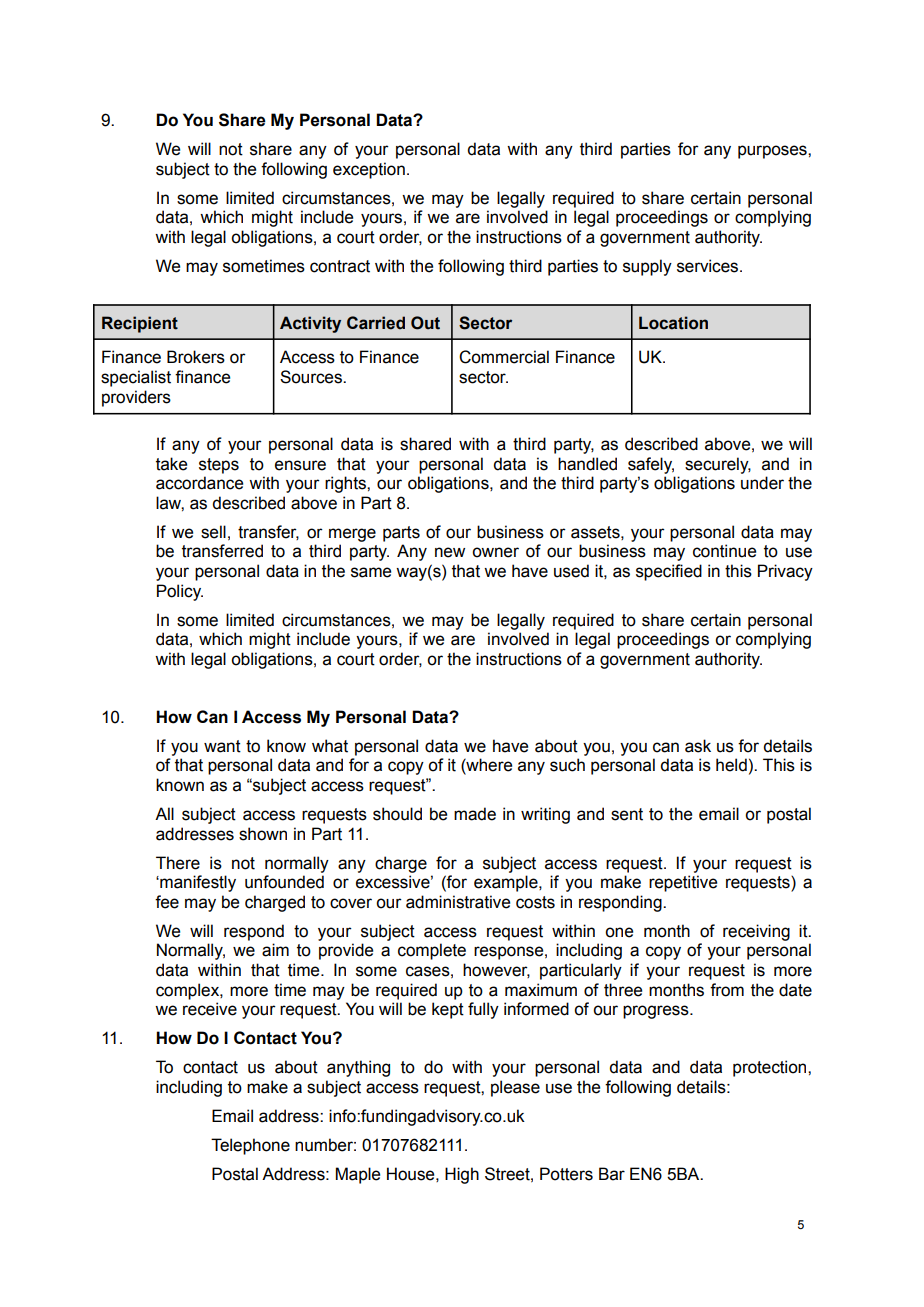 This screenshot has width=924, height=1307. I want to click on aim, so click(275, 950).
